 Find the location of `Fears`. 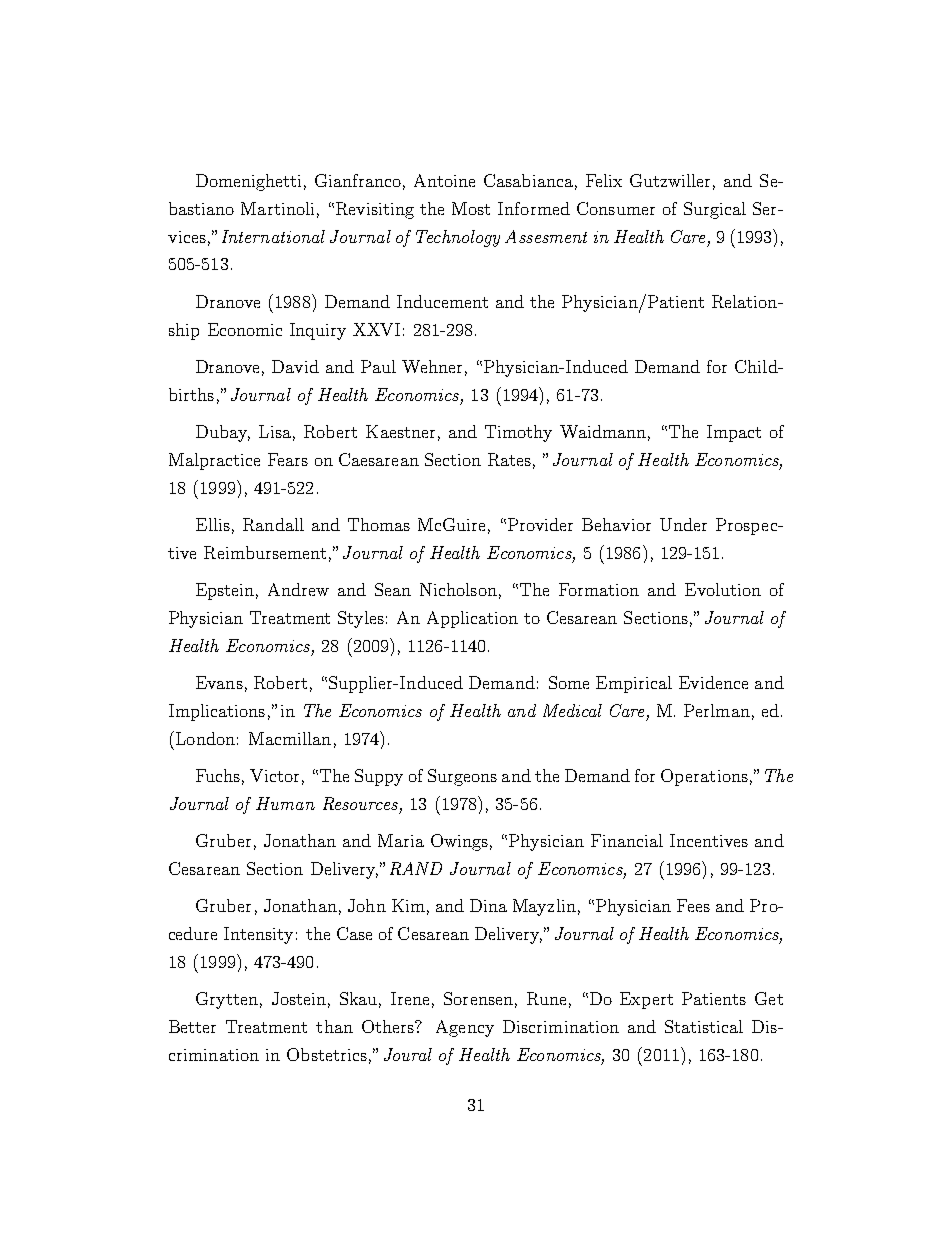

Fears is located at coordinates (288, 459).
